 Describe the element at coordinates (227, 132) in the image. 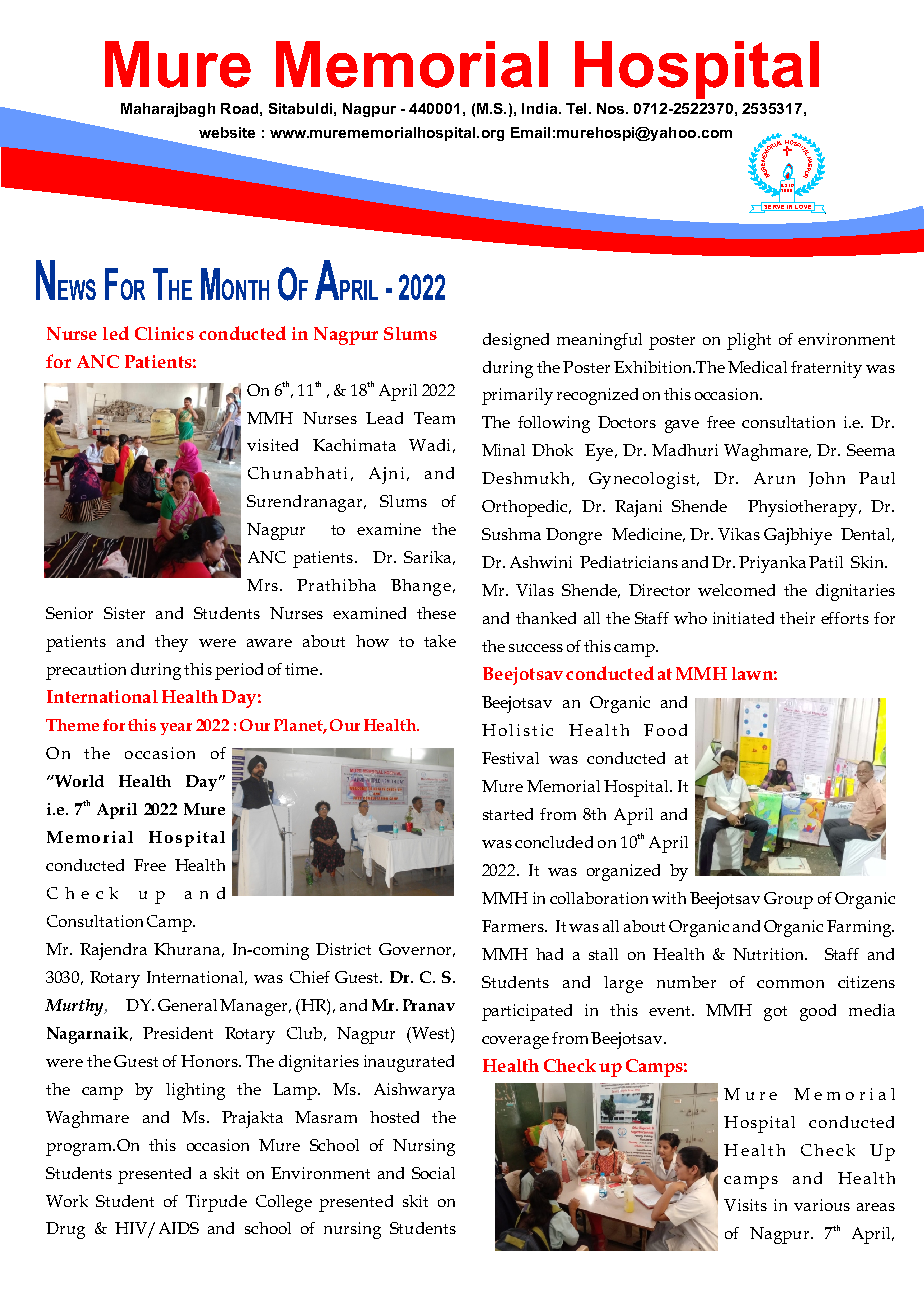

I see `website` at that location.
